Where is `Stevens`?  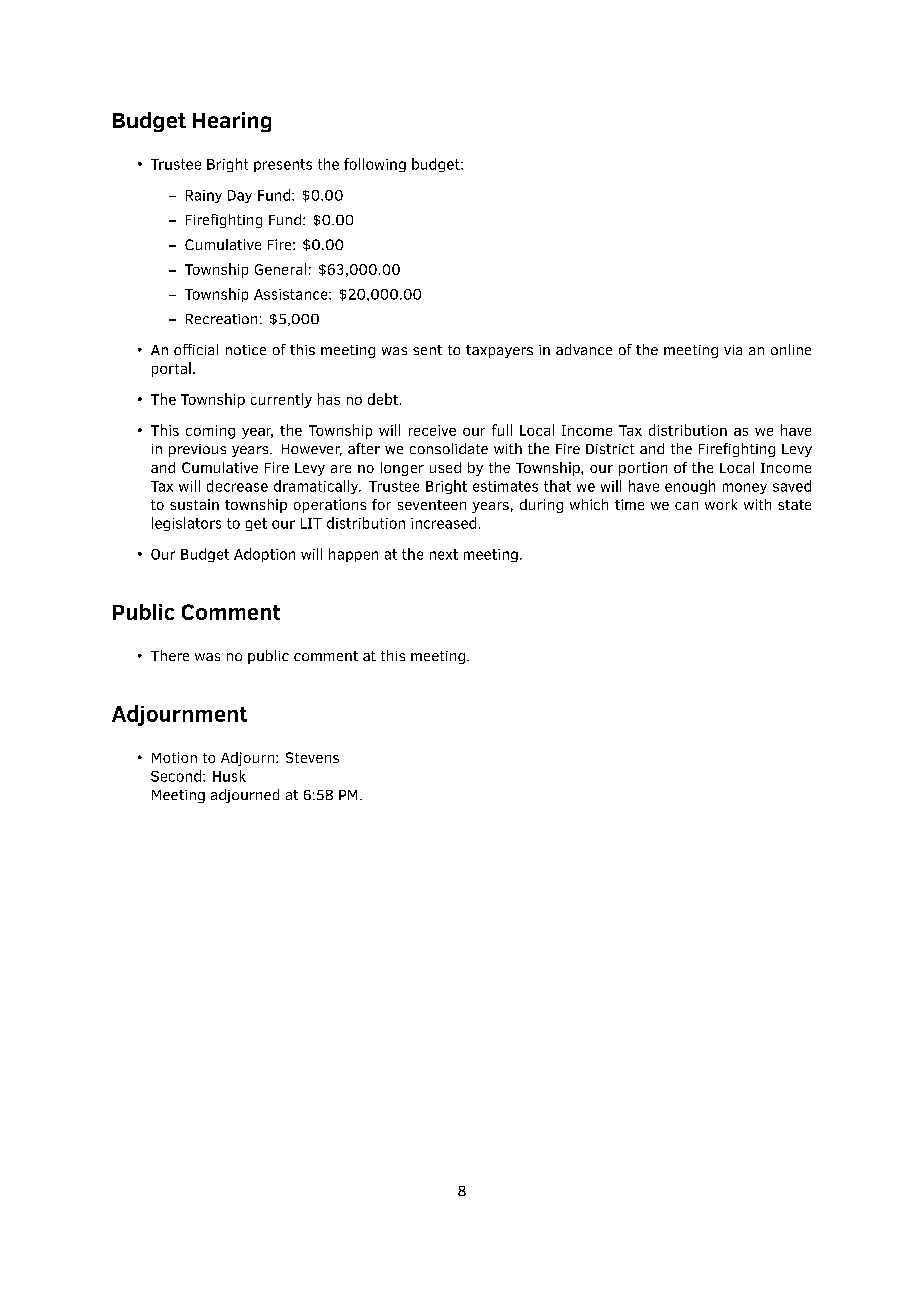 Stevens is located at coordinates (312, 757).
